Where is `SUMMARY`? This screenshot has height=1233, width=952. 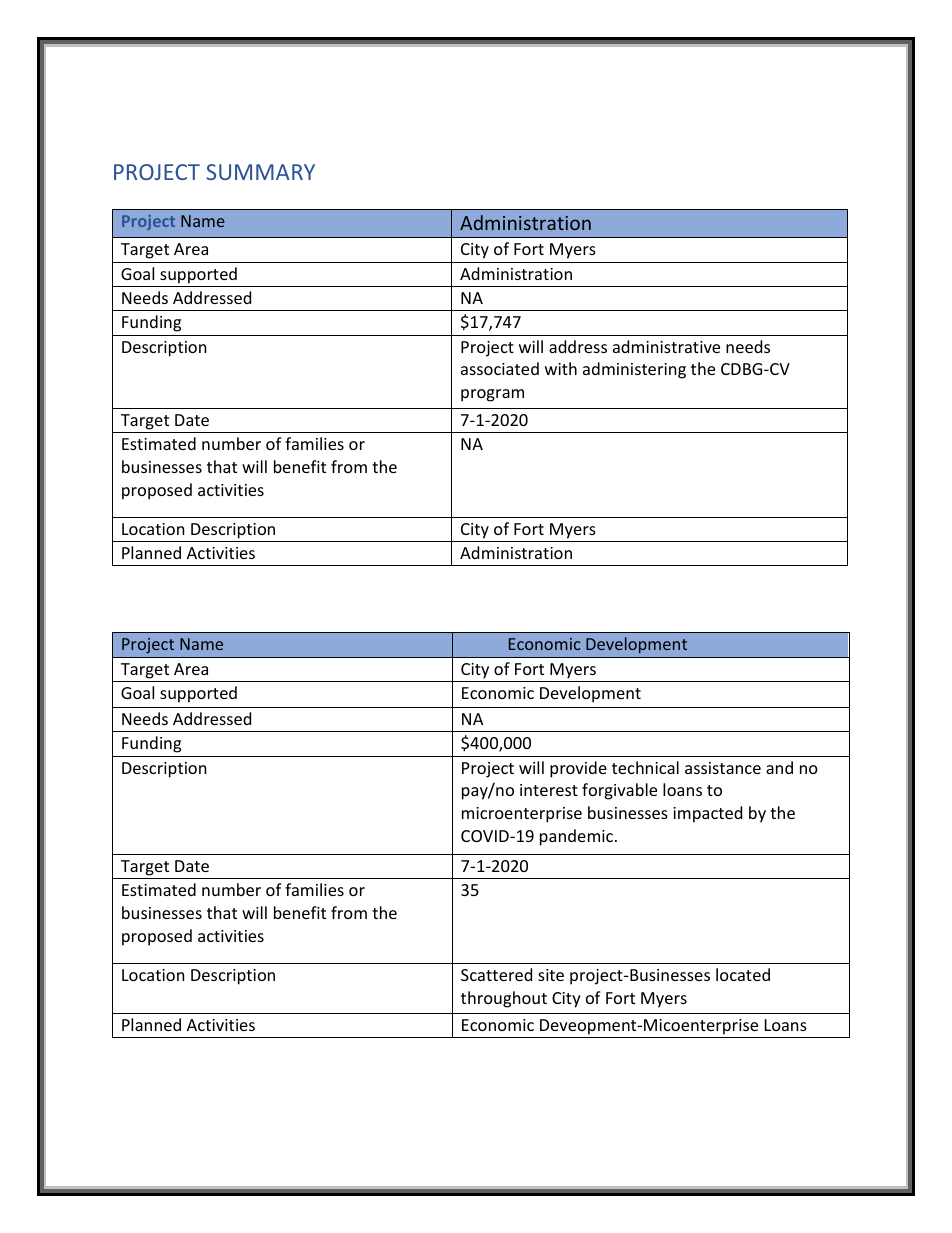 SUMMARY is located at coordinates (260, 172).
